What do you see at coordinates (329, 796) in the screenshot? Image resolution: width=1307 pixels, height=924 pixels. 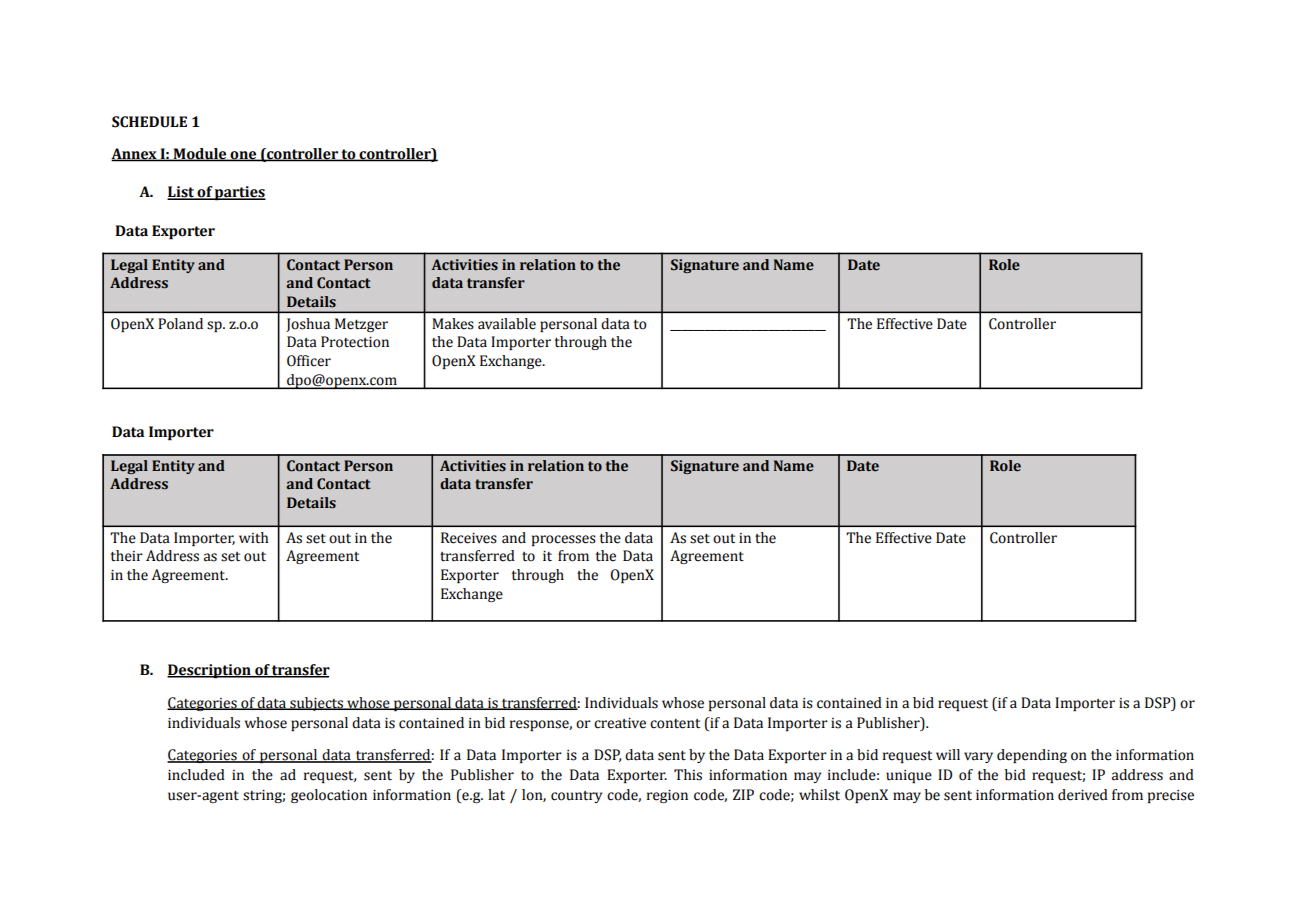 I see `geolocation` at bounding box center [329, 796].
